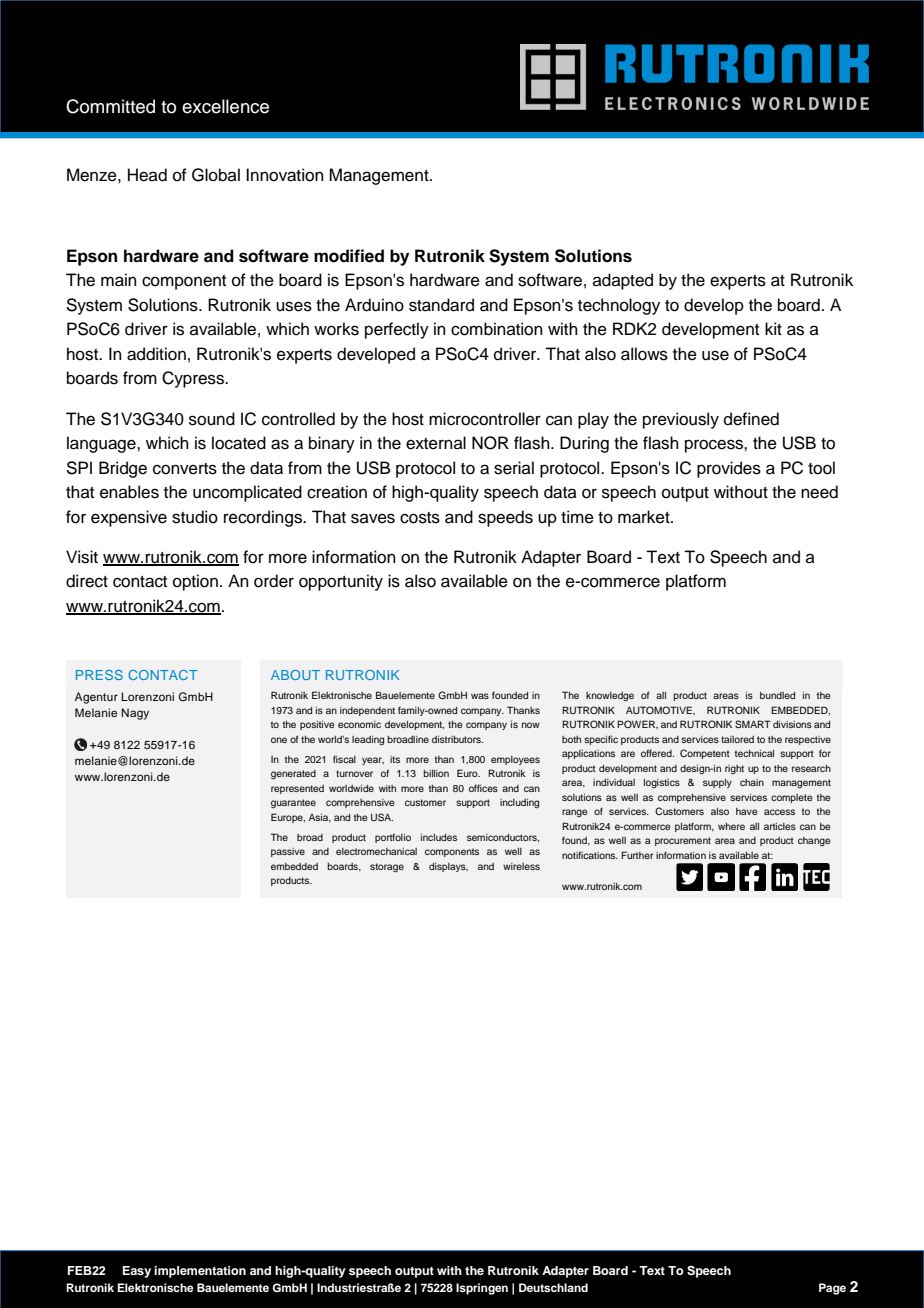 The height and width of the screenshot is (1308, 924). Describe the element at coordinates (288, 852) in the screenshot. I see `passive` at that location.
